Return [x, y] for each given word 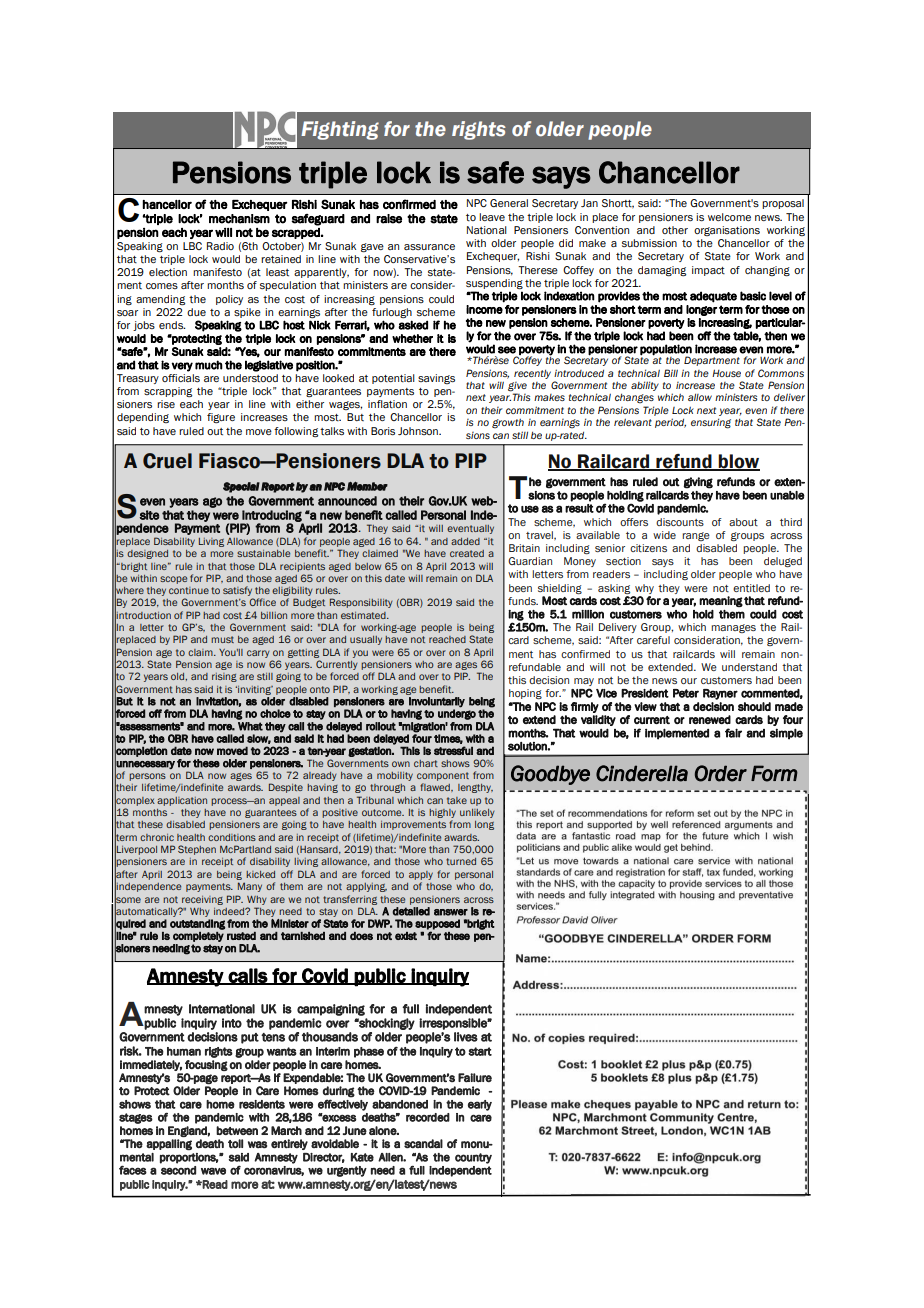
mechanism [239, 219]
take [457, 800]
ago [212, 502]
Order [721, 773]
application [182, 801]
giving [698, 483]
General [509, 203]
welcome [729, 217]
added [465, 541]
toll [235, 1144]
